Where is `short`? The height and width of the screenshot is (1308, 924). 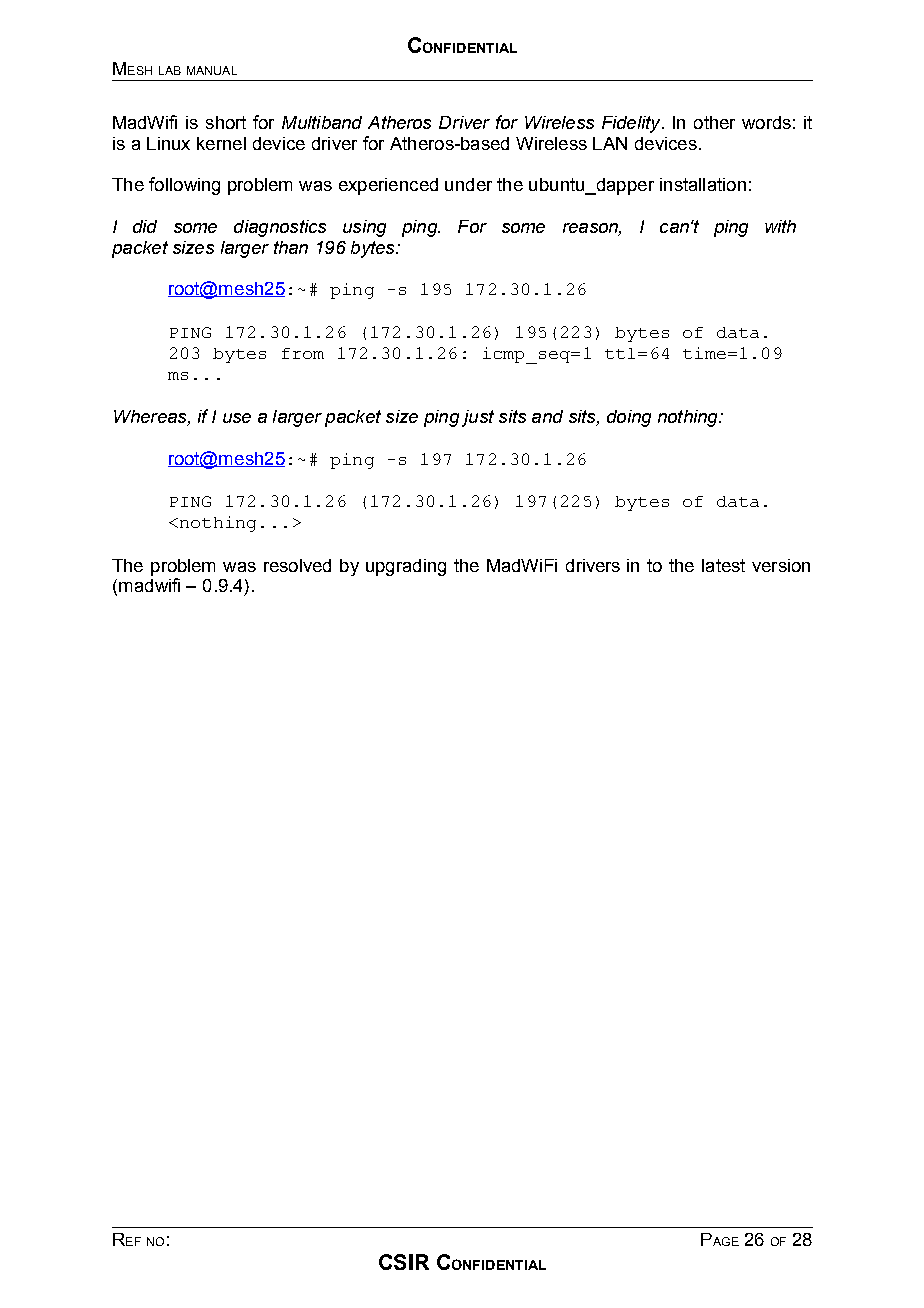
short is located at coordinates (226, 122).
